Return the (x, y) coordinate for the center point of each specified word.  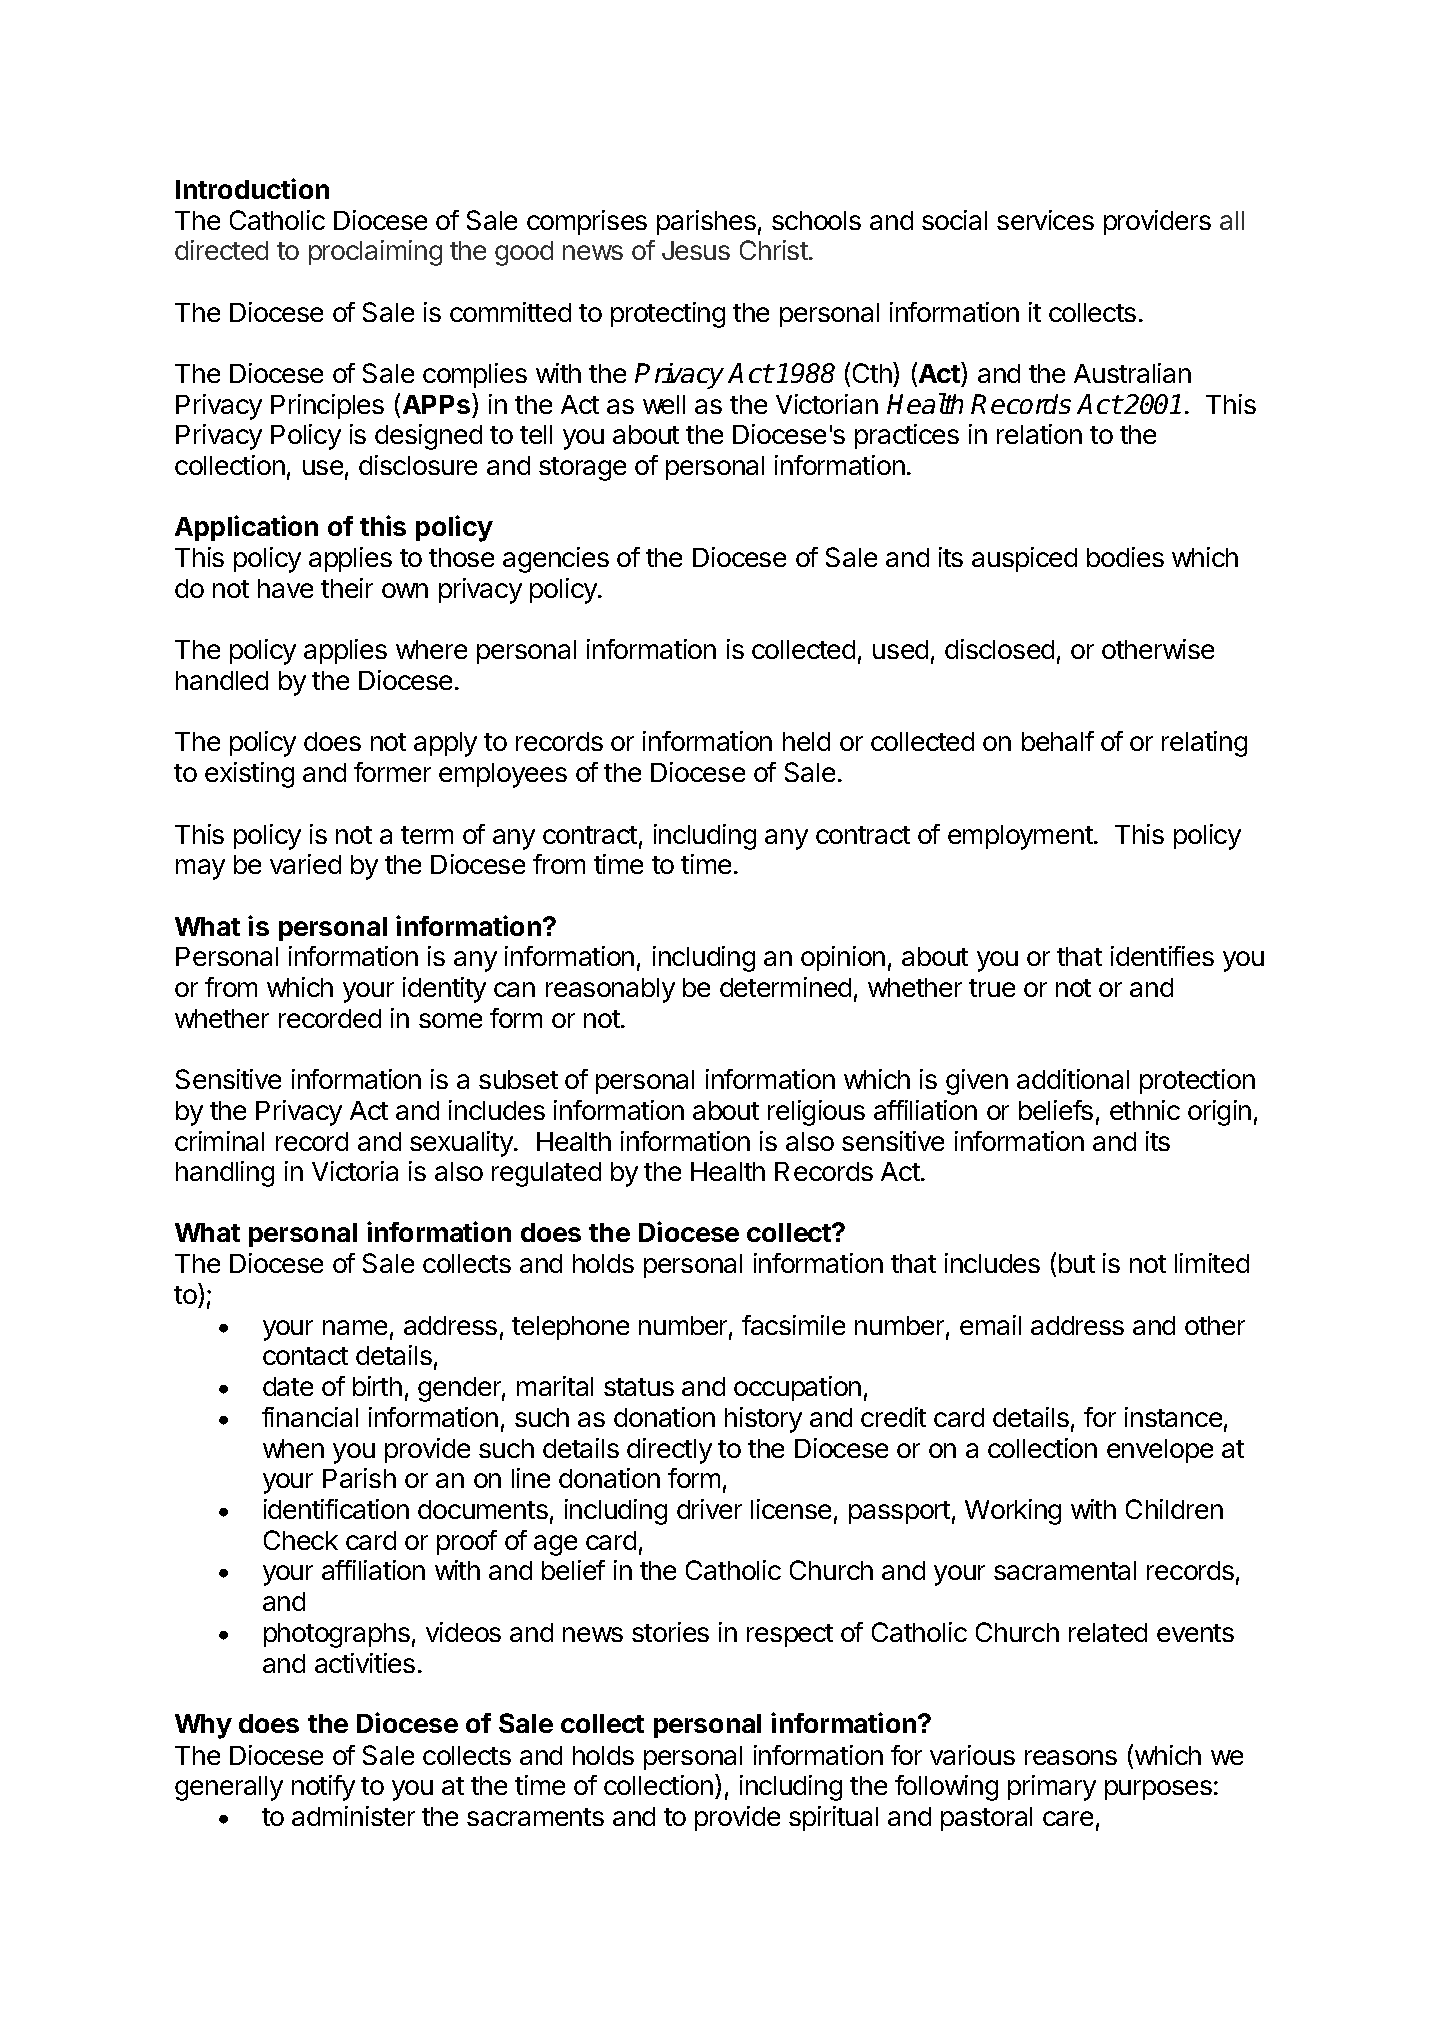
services (1045, 220)
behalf (1058, 741)
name (355, 1327)
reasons (1071, 1757)
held (806, 741)
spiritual (833, 1818)
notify (323, 1788)
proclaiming (375, 253)
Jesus (696, 250)
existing (249, 775)
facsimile (793, 1325)
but (1077, 1263)
